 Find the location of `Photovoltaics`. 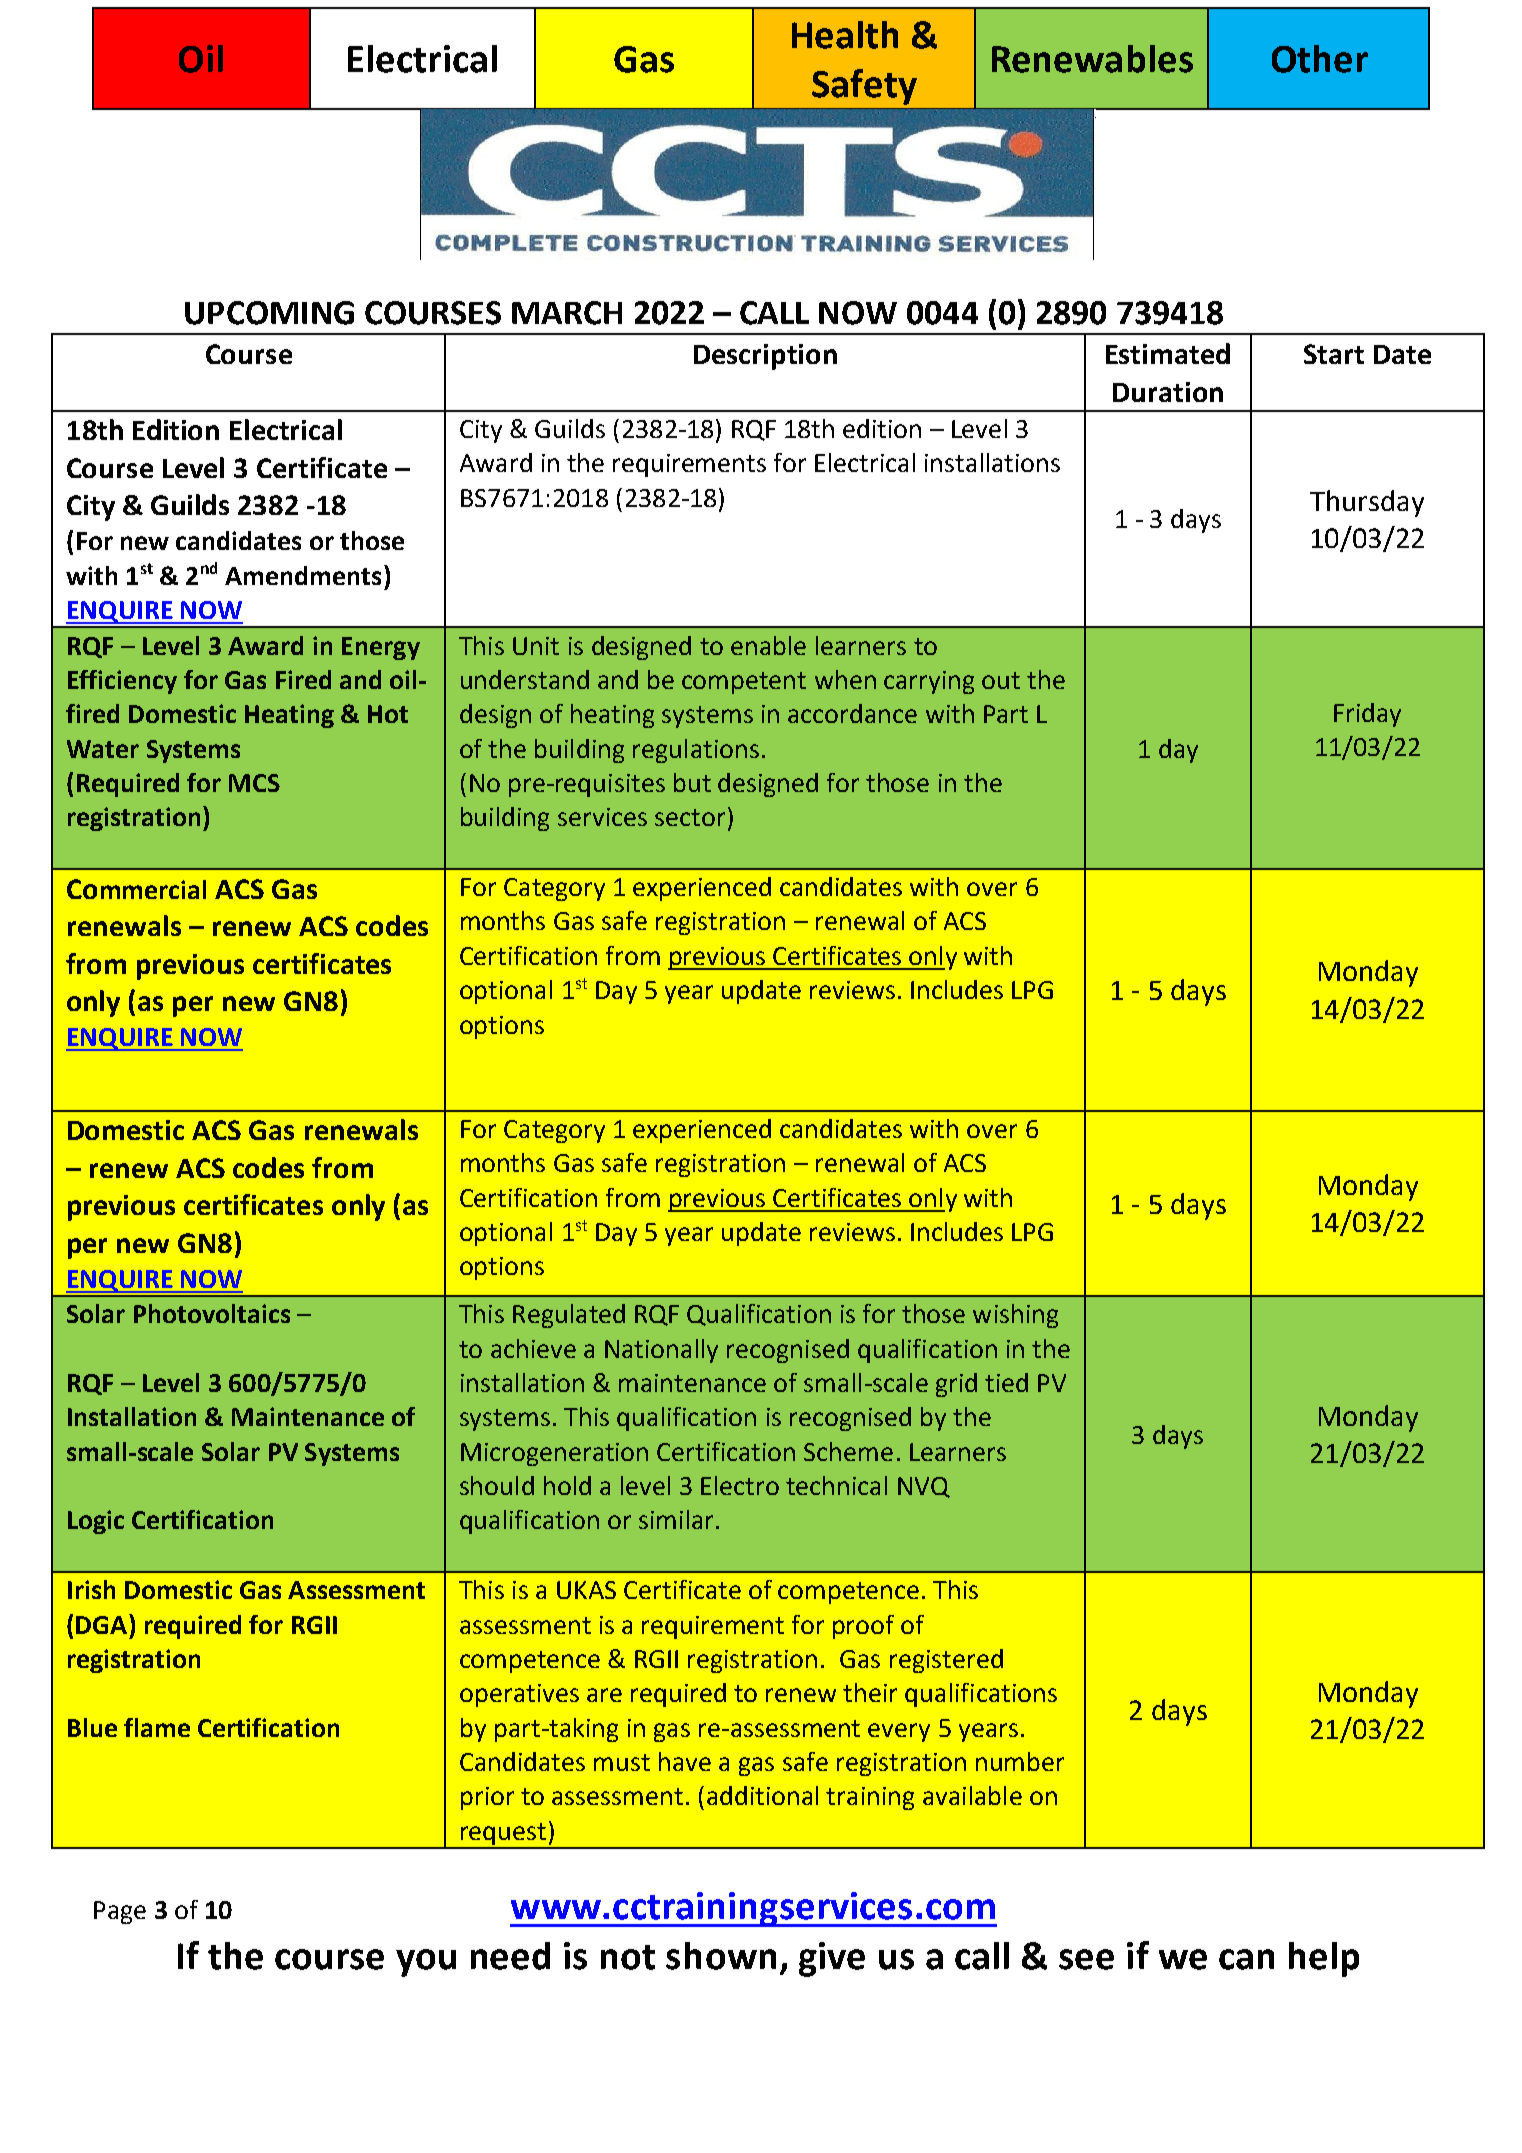

Photovoltaics is located at coordinates (212, 1313).
